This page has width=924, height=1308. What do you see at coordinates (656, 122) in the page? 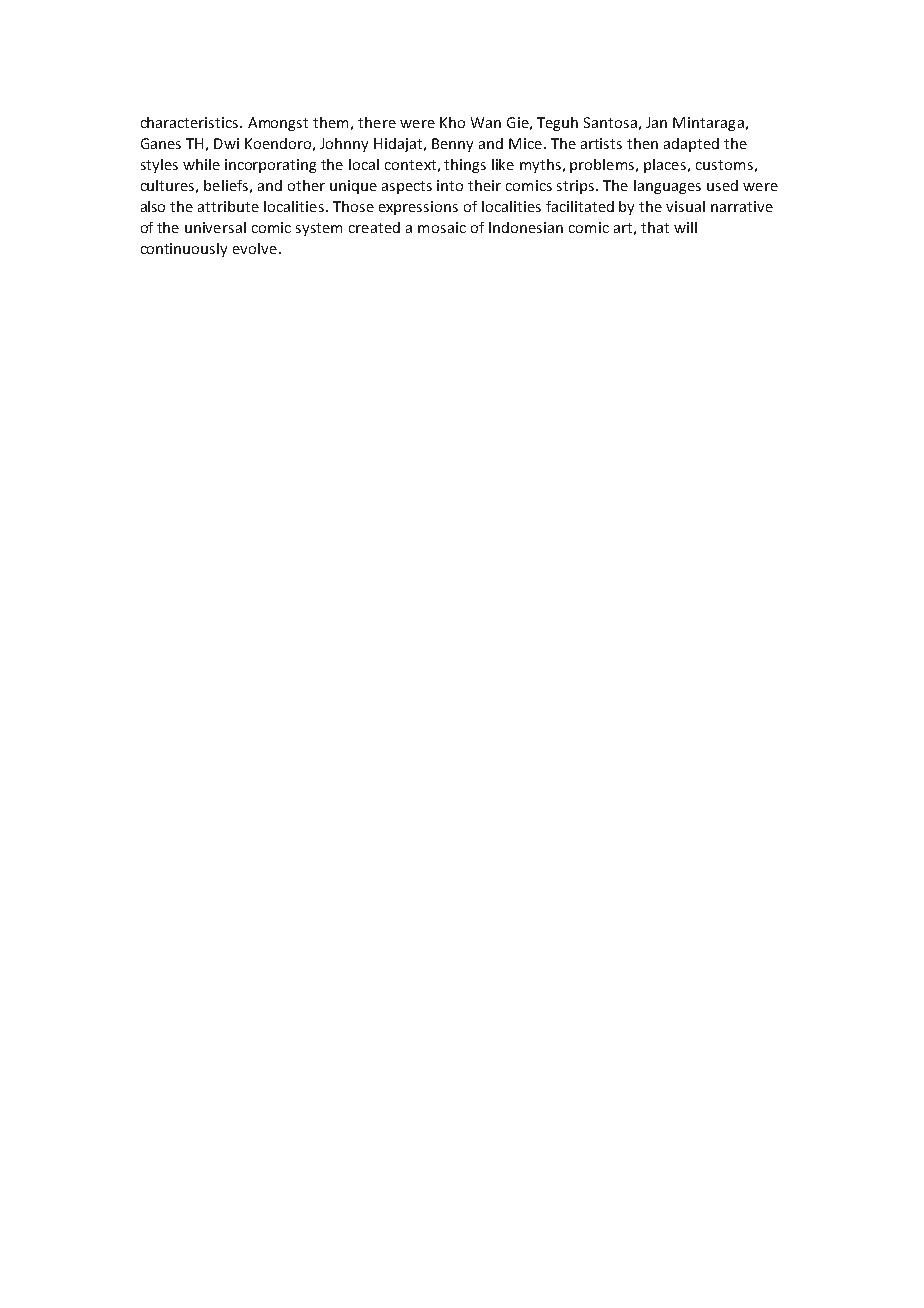
I see `Jan` at bounding box center [656, 122].
